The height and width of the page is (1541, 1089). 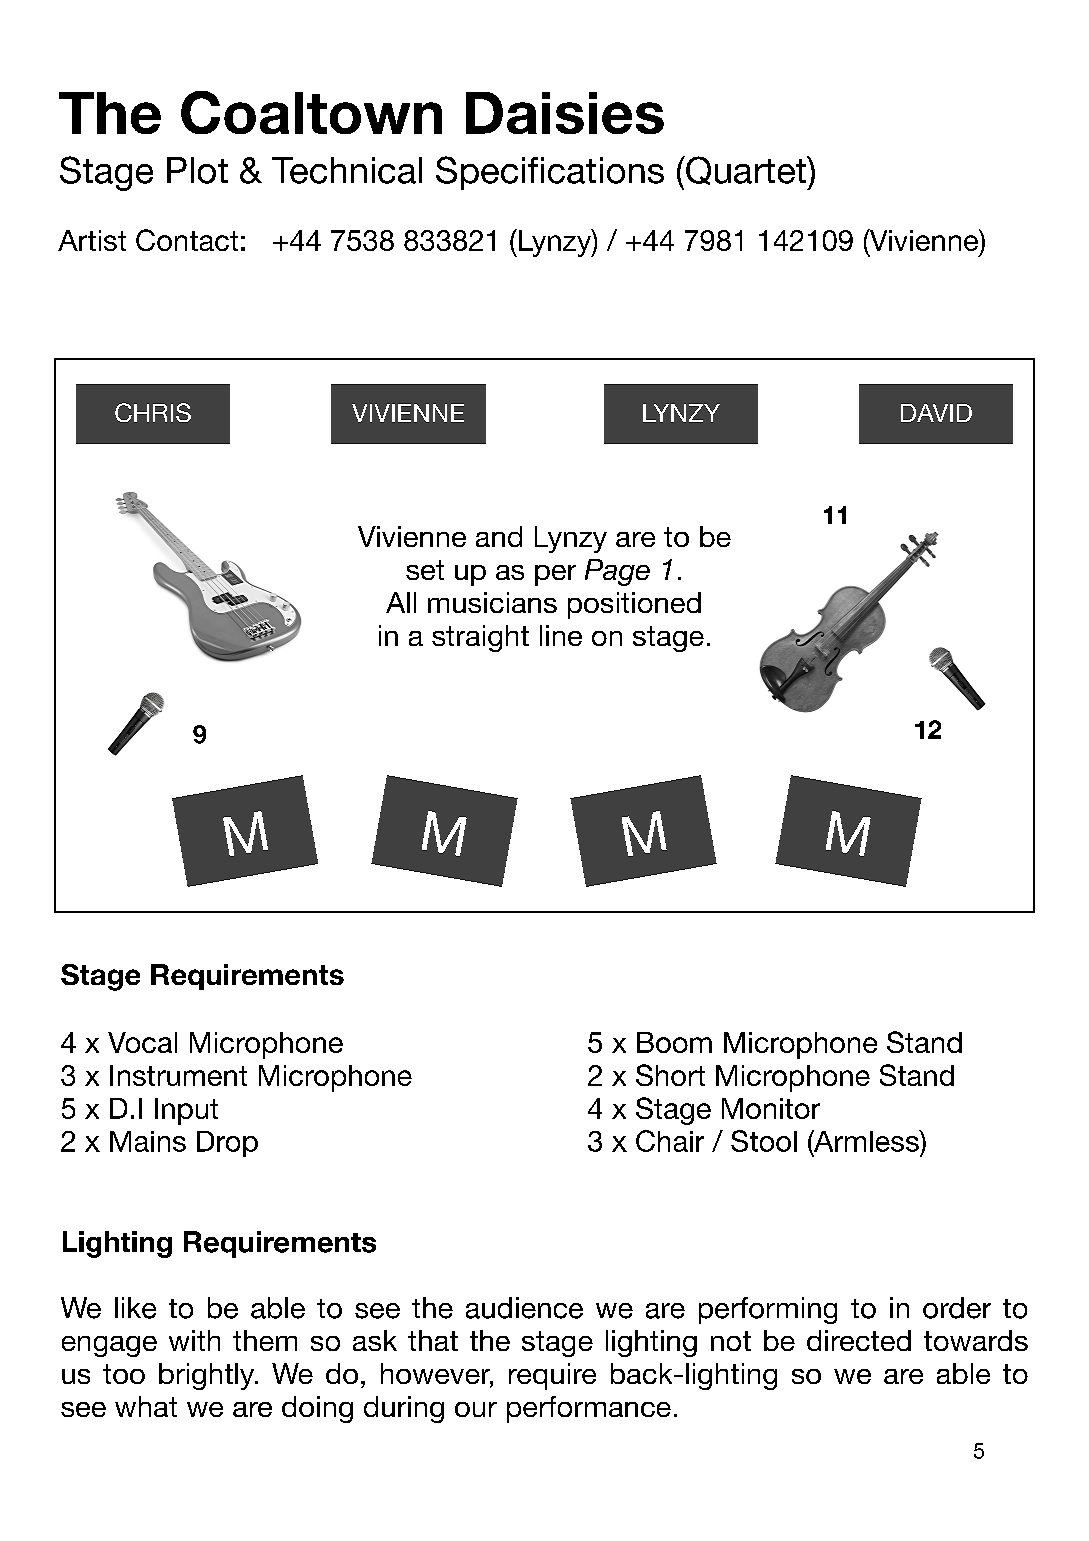 What do you see at coordinates (208, 1376) in the page?
I see `brightly` at bounding box center [208, 1376].
